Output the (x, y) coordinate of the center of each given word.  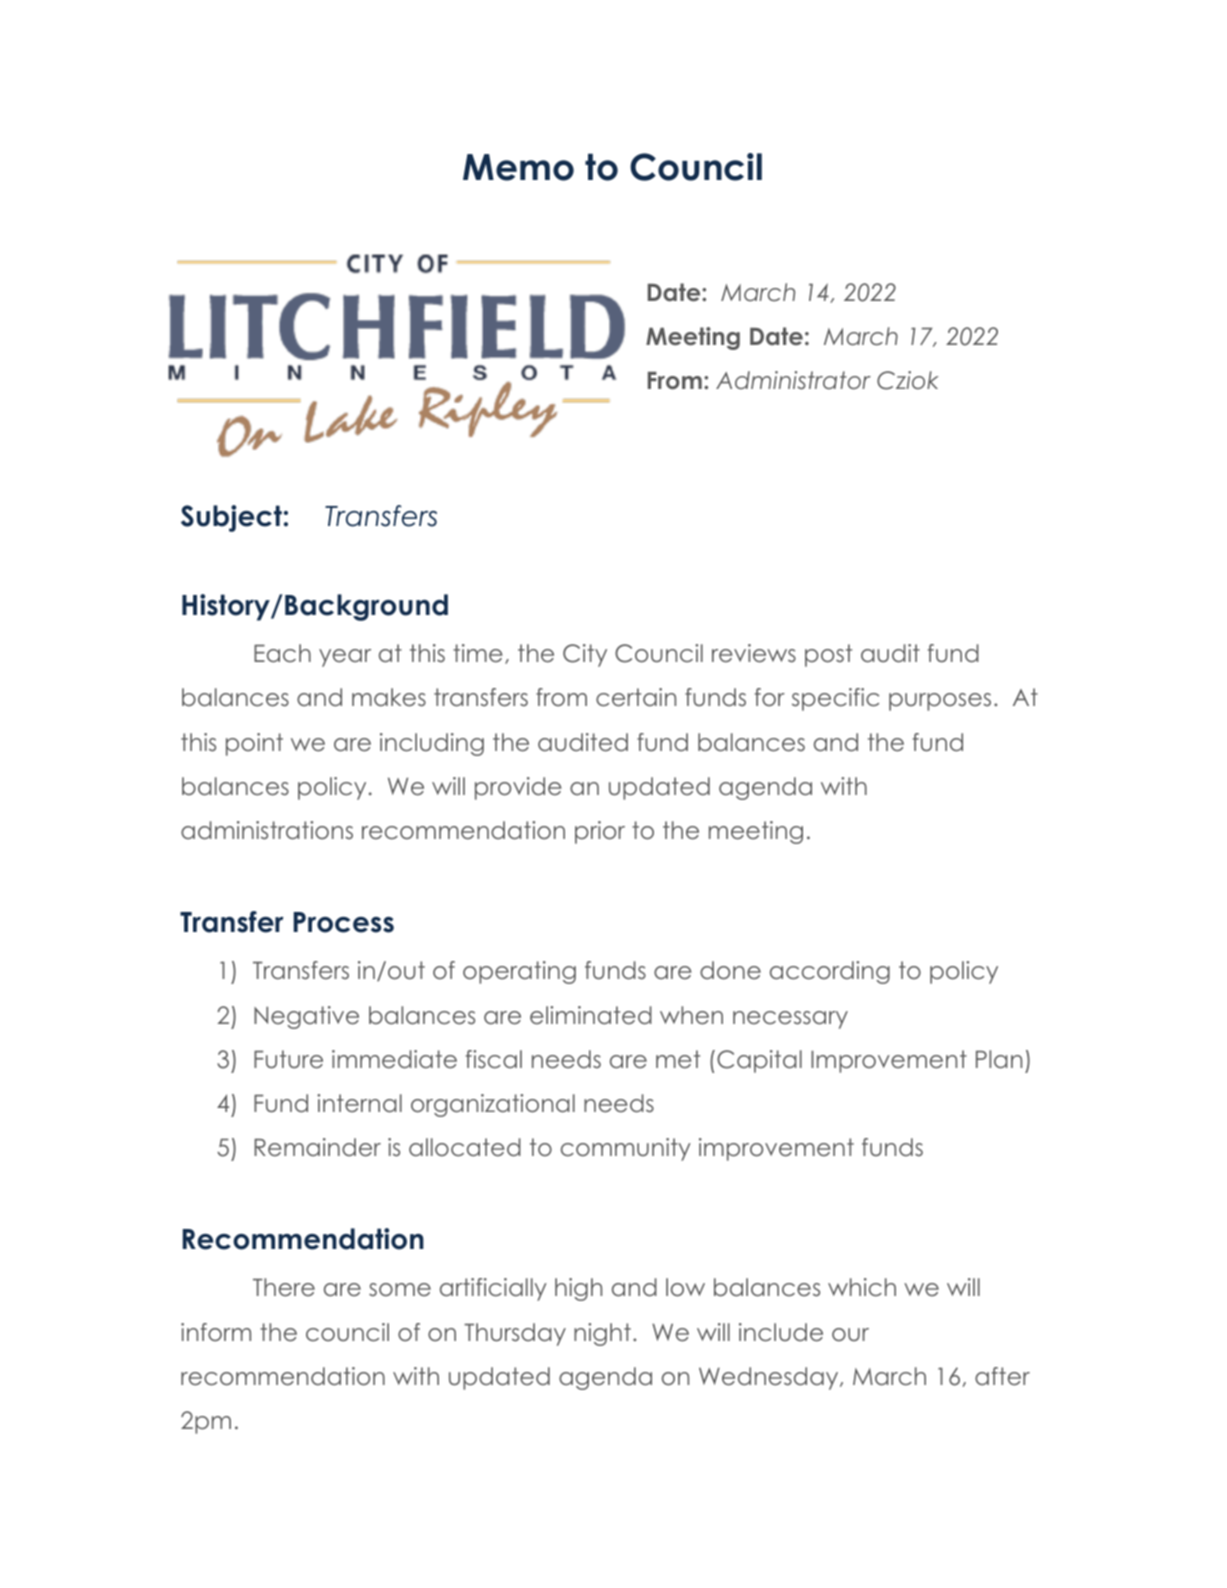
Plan (999, 1059)
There (284, 1287)
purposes (940, 702)
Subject (231, 518)
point (254, 744)
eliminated (591, 1015)
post (828, 655)
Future (288, 1059)
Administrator (793, 380)
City (585, 655)
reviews (754, 653)
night (602, 1334)
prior (600, 832)
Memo (518, 167)
